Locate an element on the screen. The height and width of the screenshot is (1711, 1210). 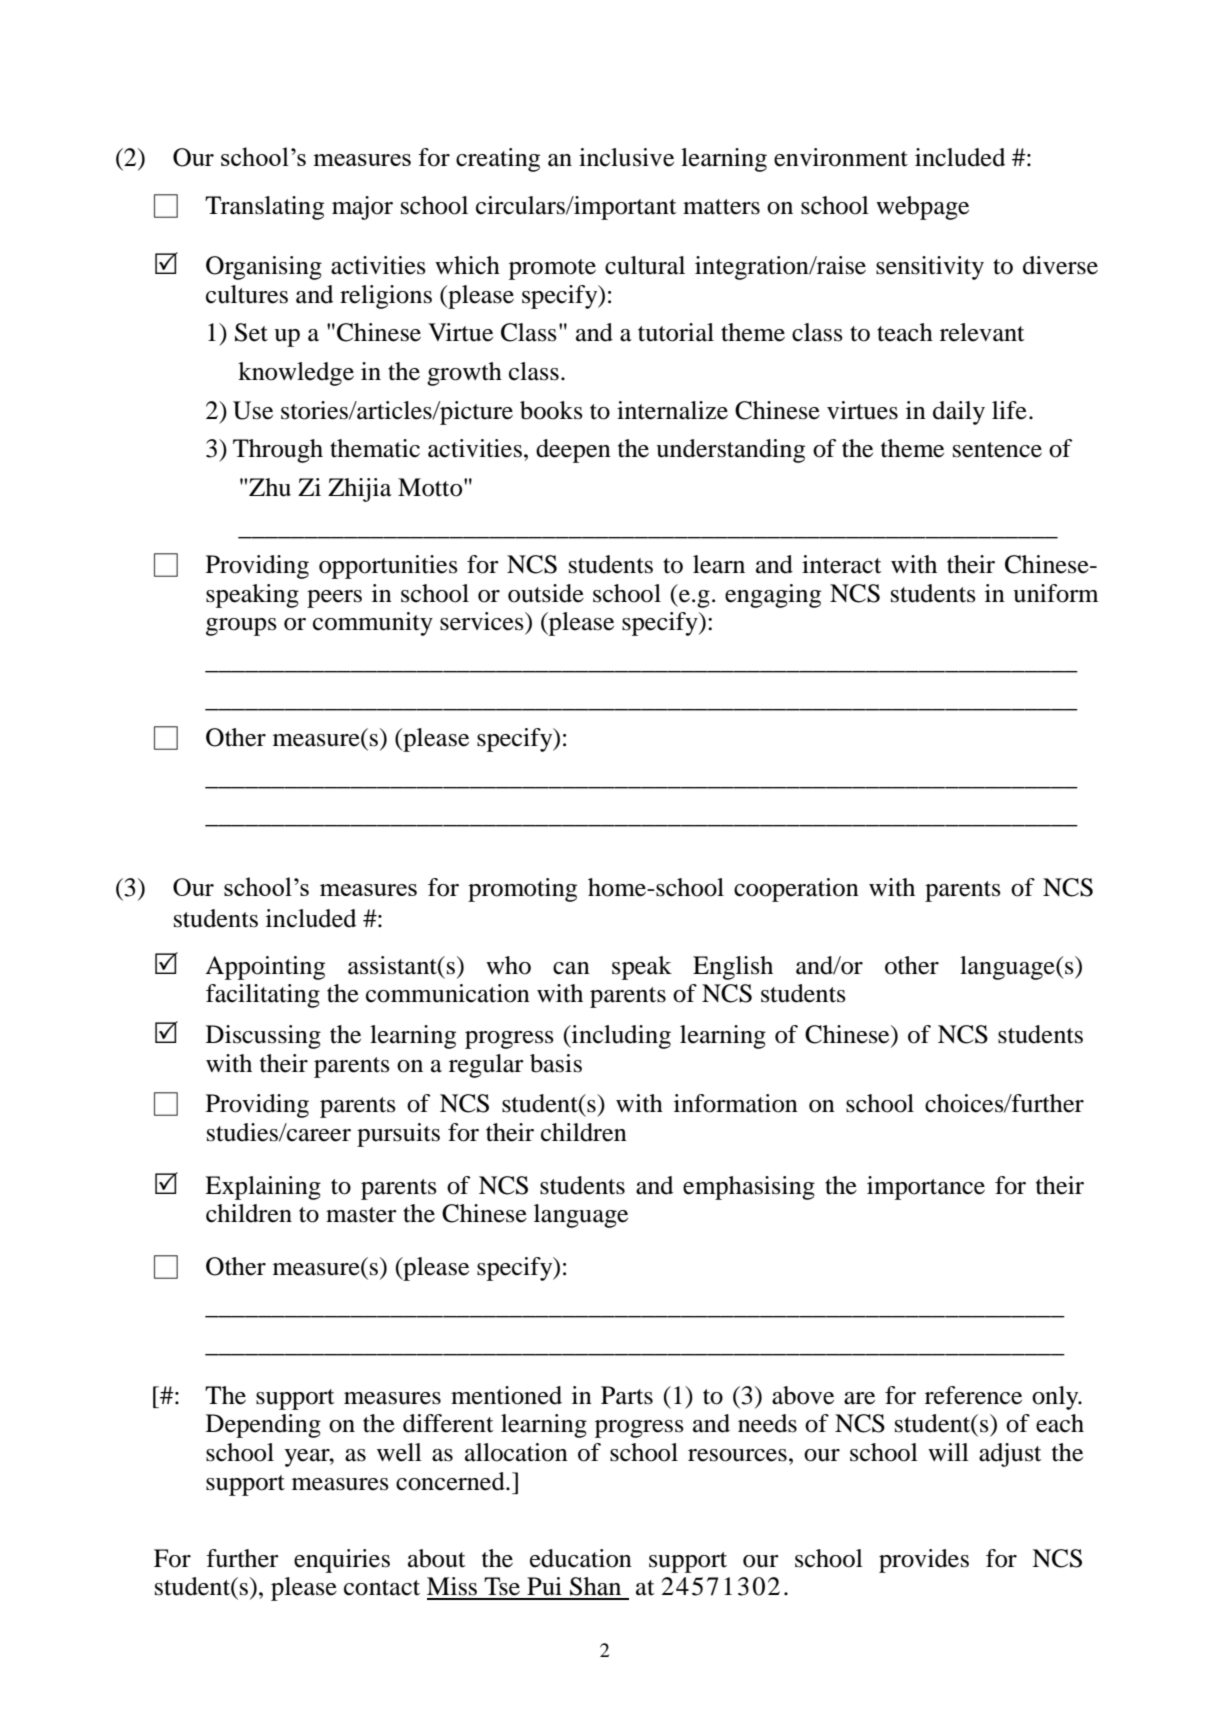
sentence is located at coordinates (997, 450).
